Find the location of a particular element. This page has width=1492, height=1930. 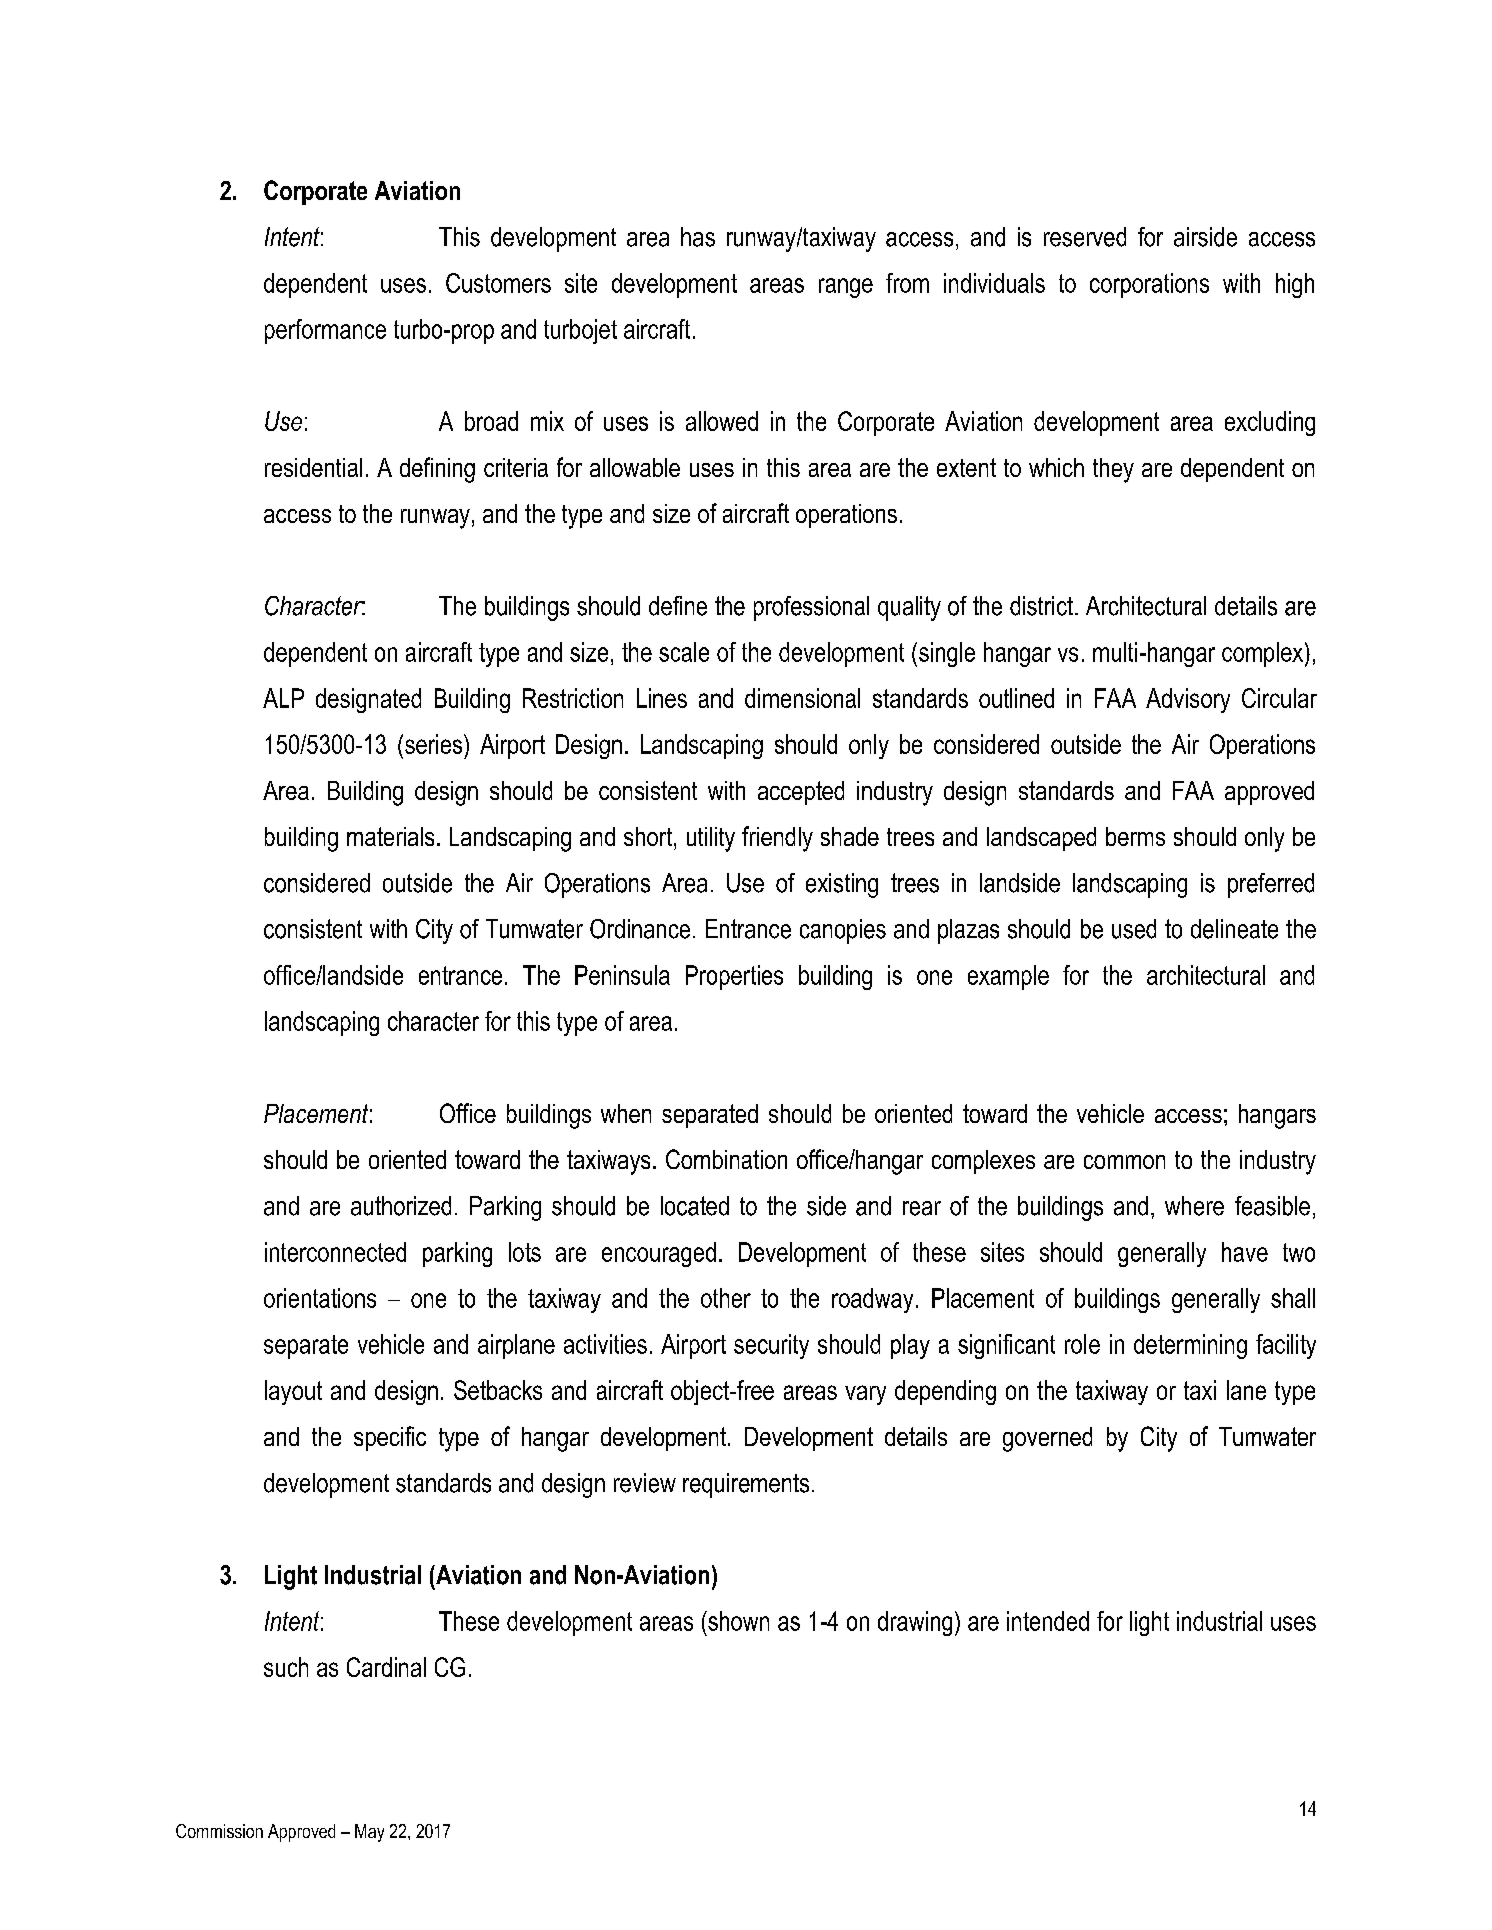

Advisory is located at coordinates (1188, 700).
